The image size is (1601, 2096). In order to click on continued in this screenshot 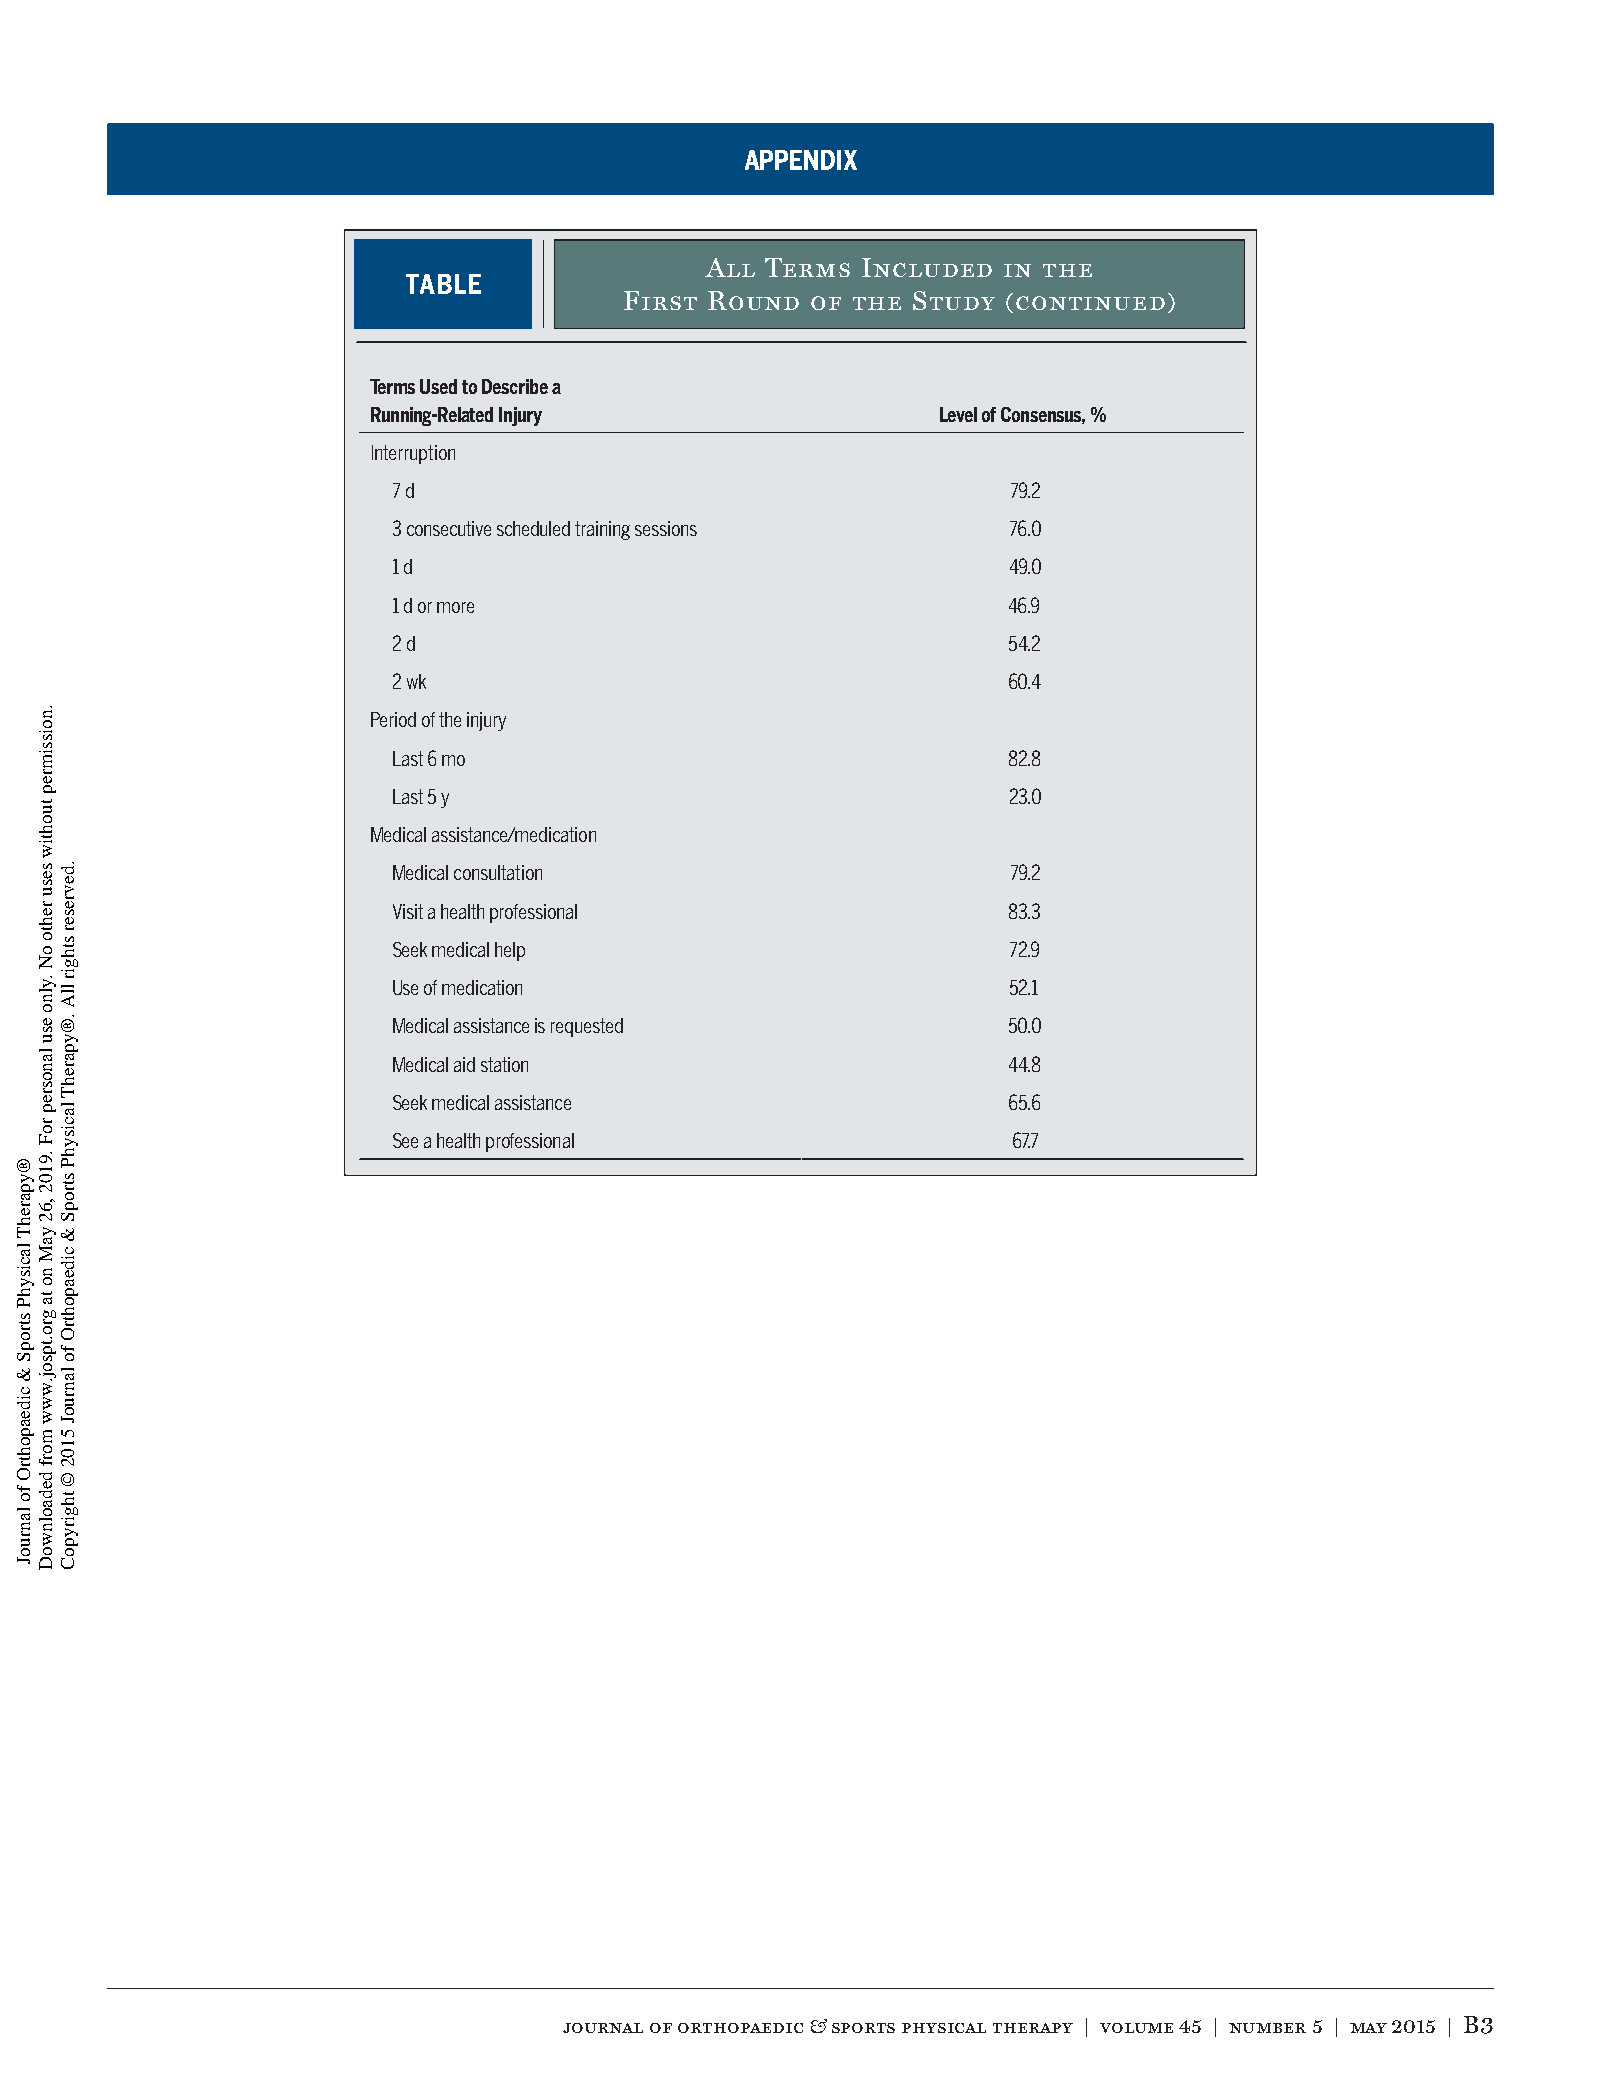, I will do `click(1090, 303)`.
